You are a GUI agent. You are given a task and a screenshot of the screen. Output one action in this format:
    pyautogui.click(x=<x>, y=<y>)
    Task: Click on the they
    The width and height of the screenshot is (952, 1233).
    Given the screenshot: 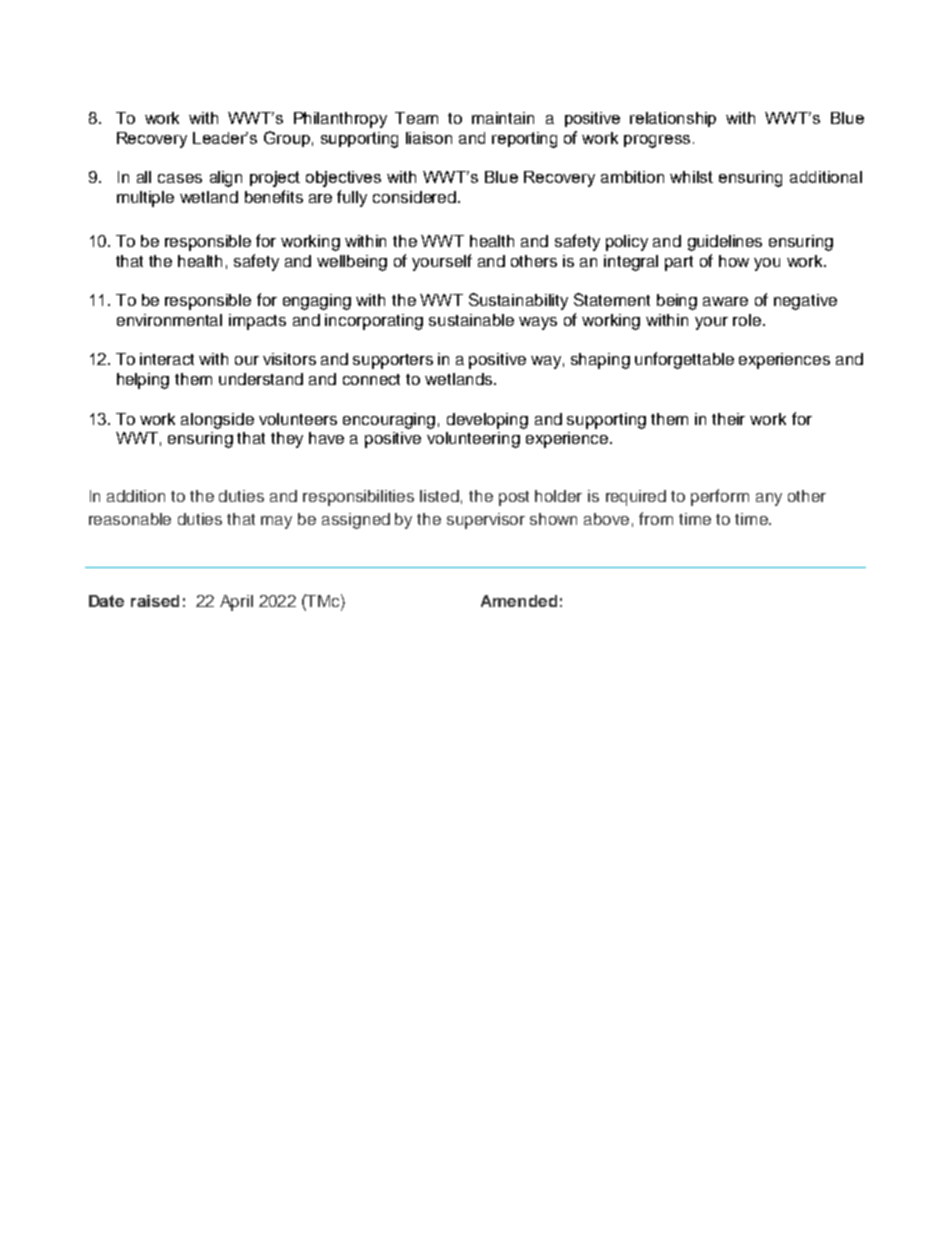 What is the action you would take?
    pyautogui.click(x=287, y=440)
